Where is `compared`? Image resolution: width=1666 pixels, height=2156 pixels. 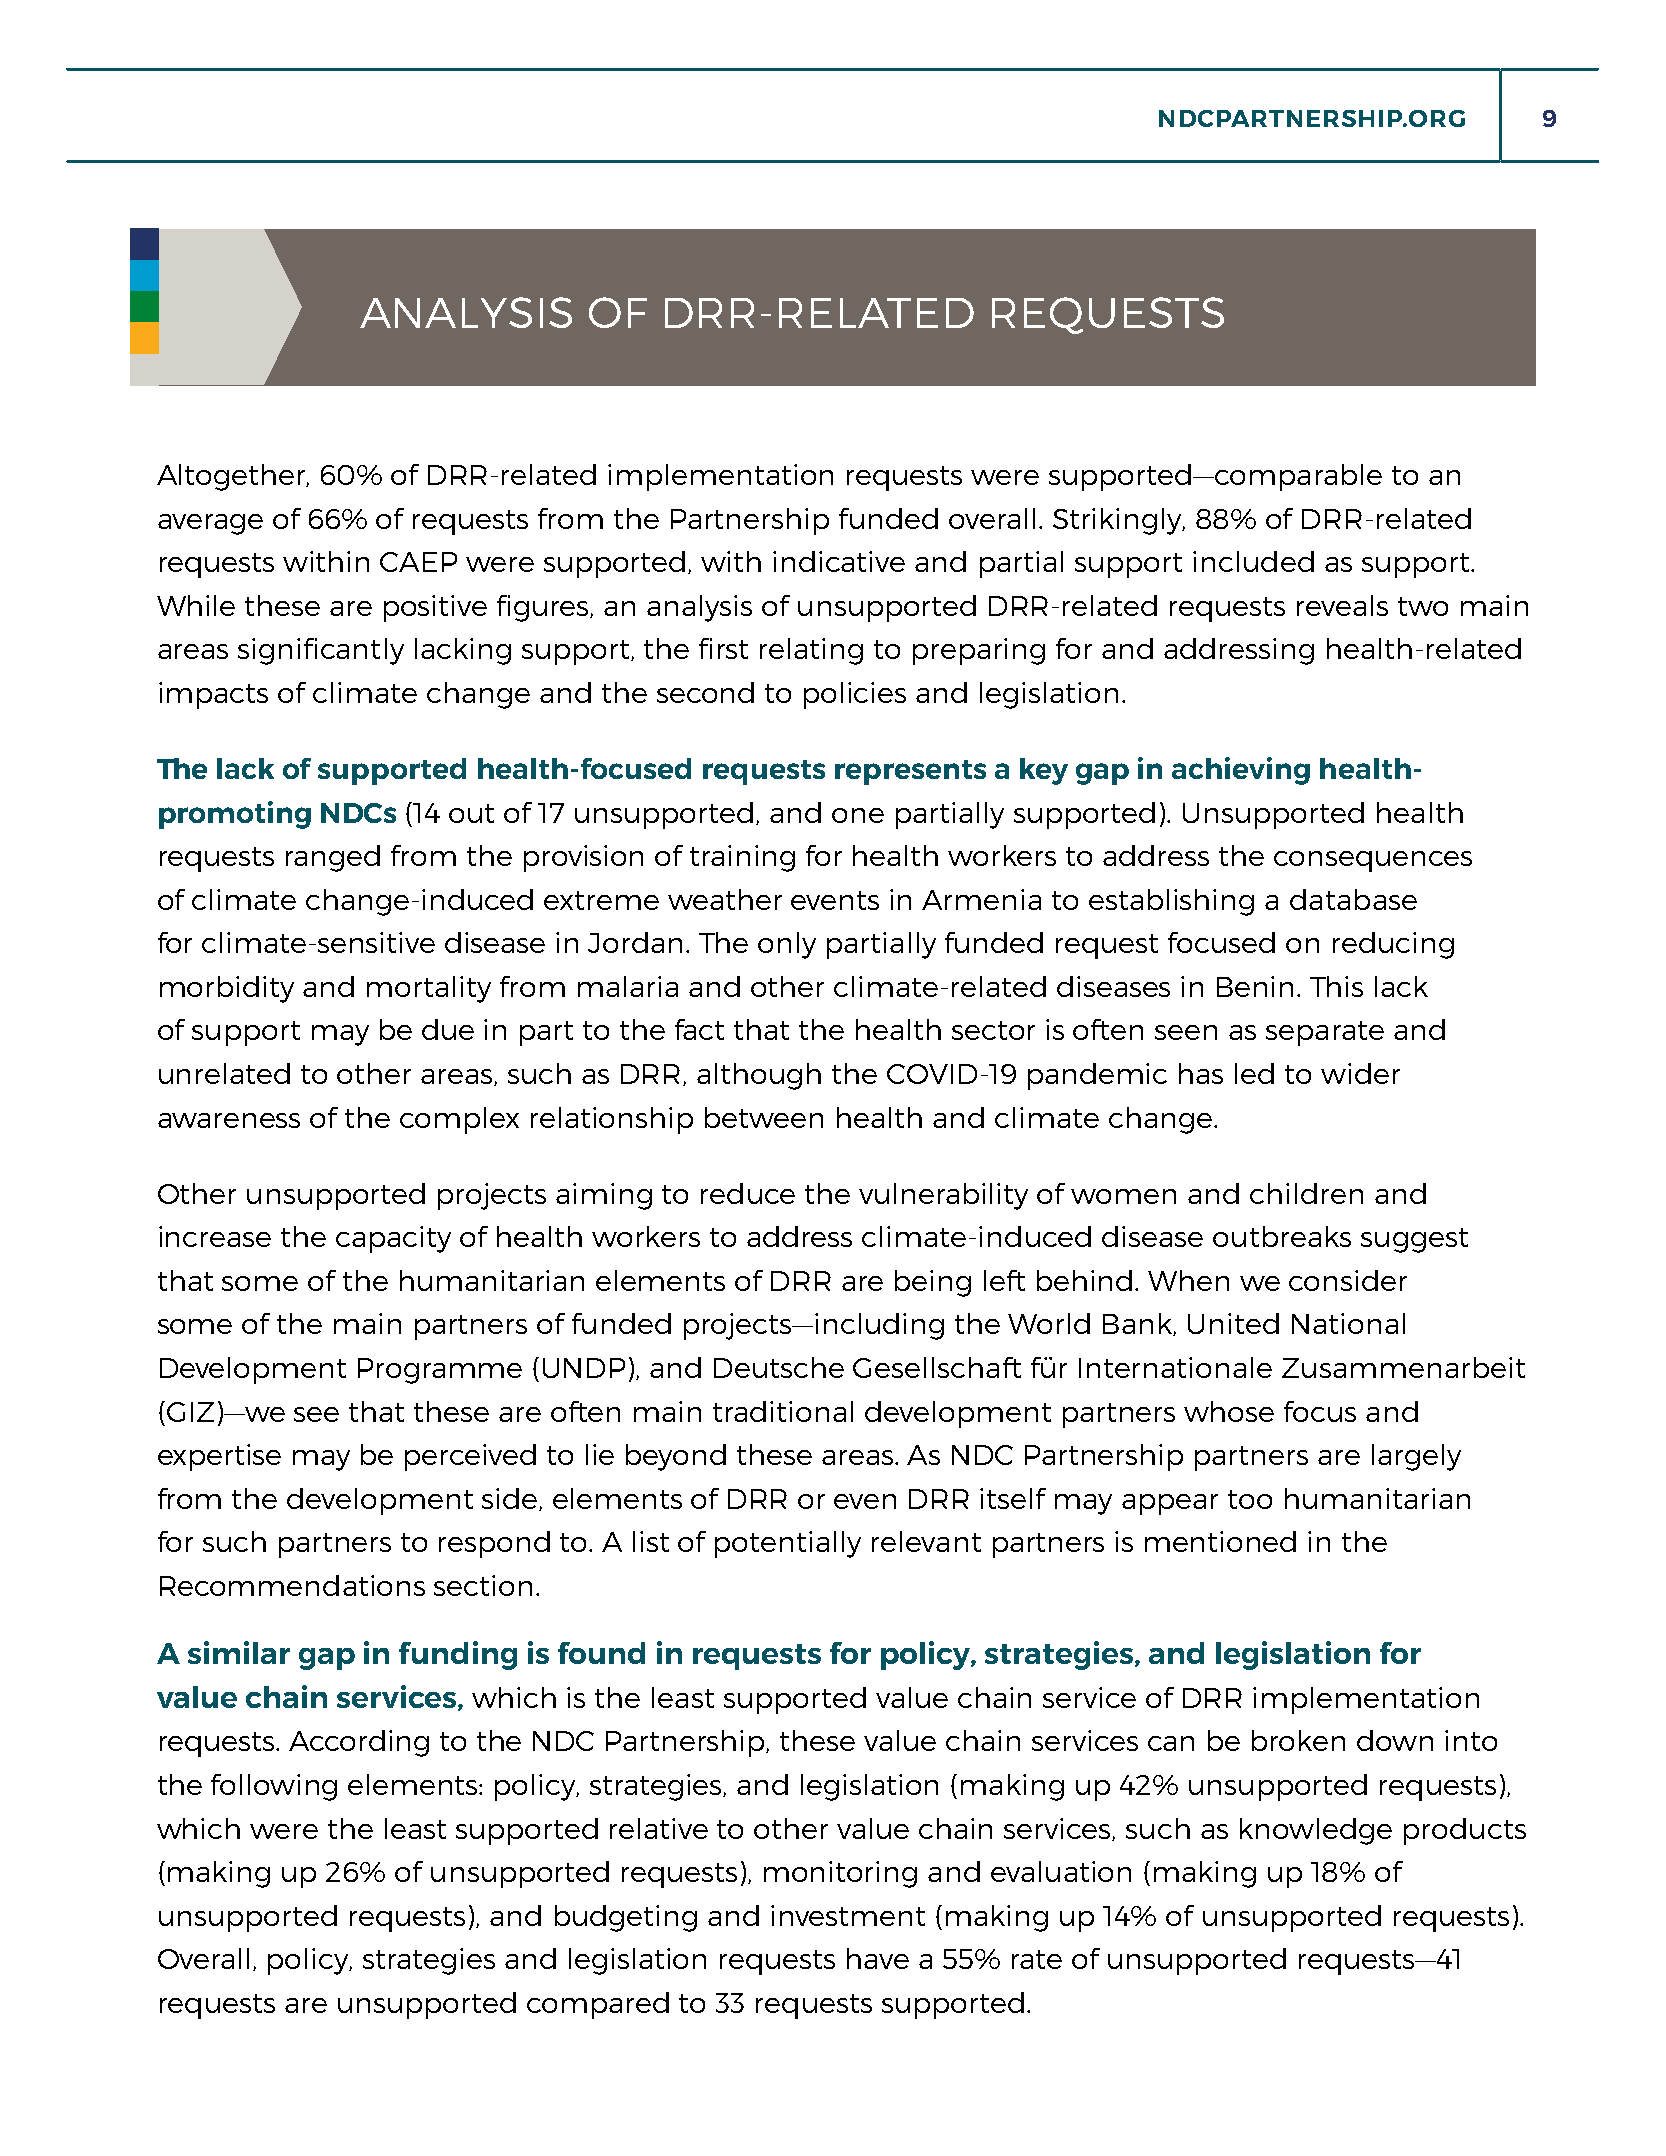
compared is located at coordinates (598, 2005).
